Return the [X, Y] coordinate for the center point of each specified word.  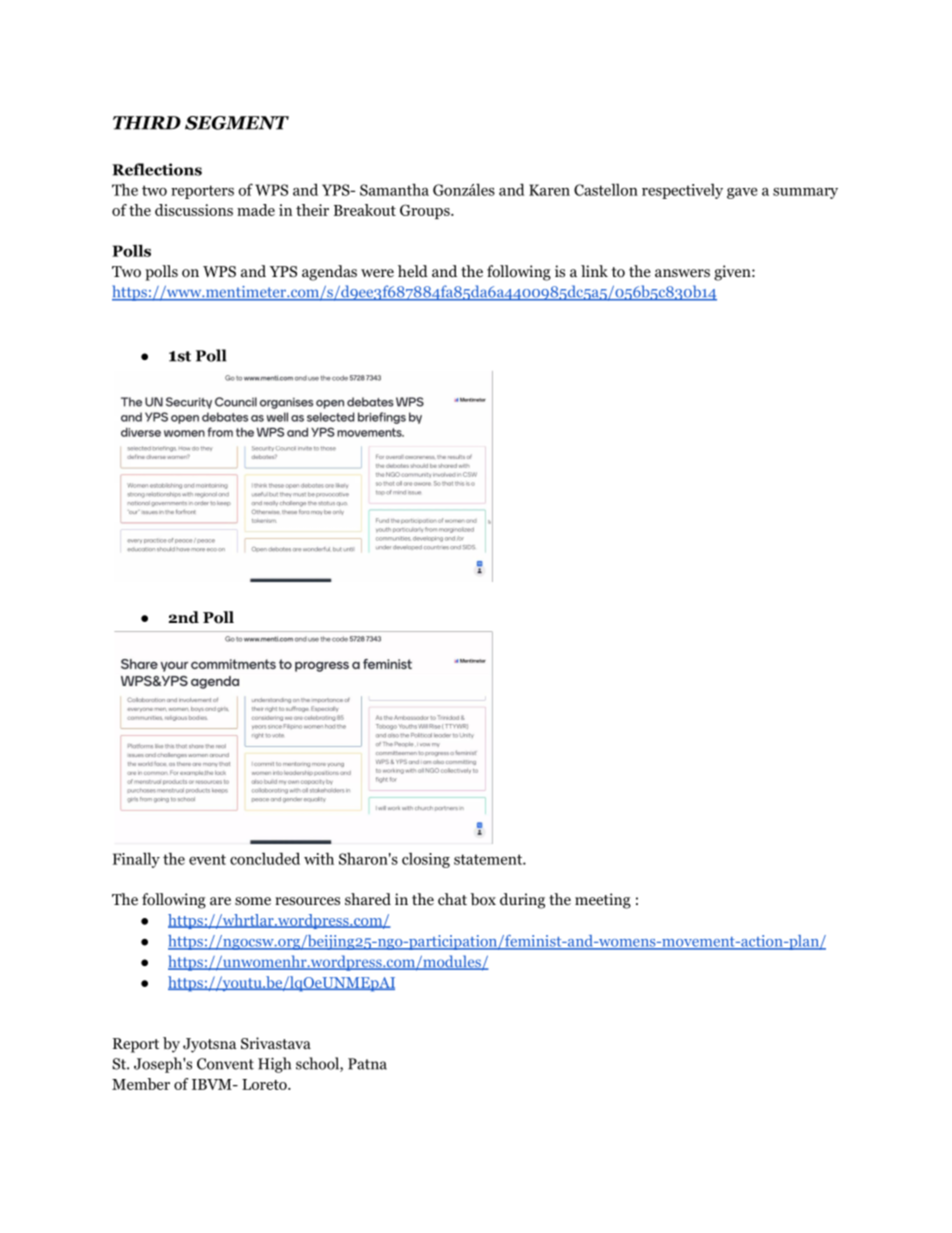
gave [742, 193]
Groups [426, 211]
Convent [225, 1064]
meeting [603, 901]
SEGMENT [237, 123]
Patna [367, 1064]
